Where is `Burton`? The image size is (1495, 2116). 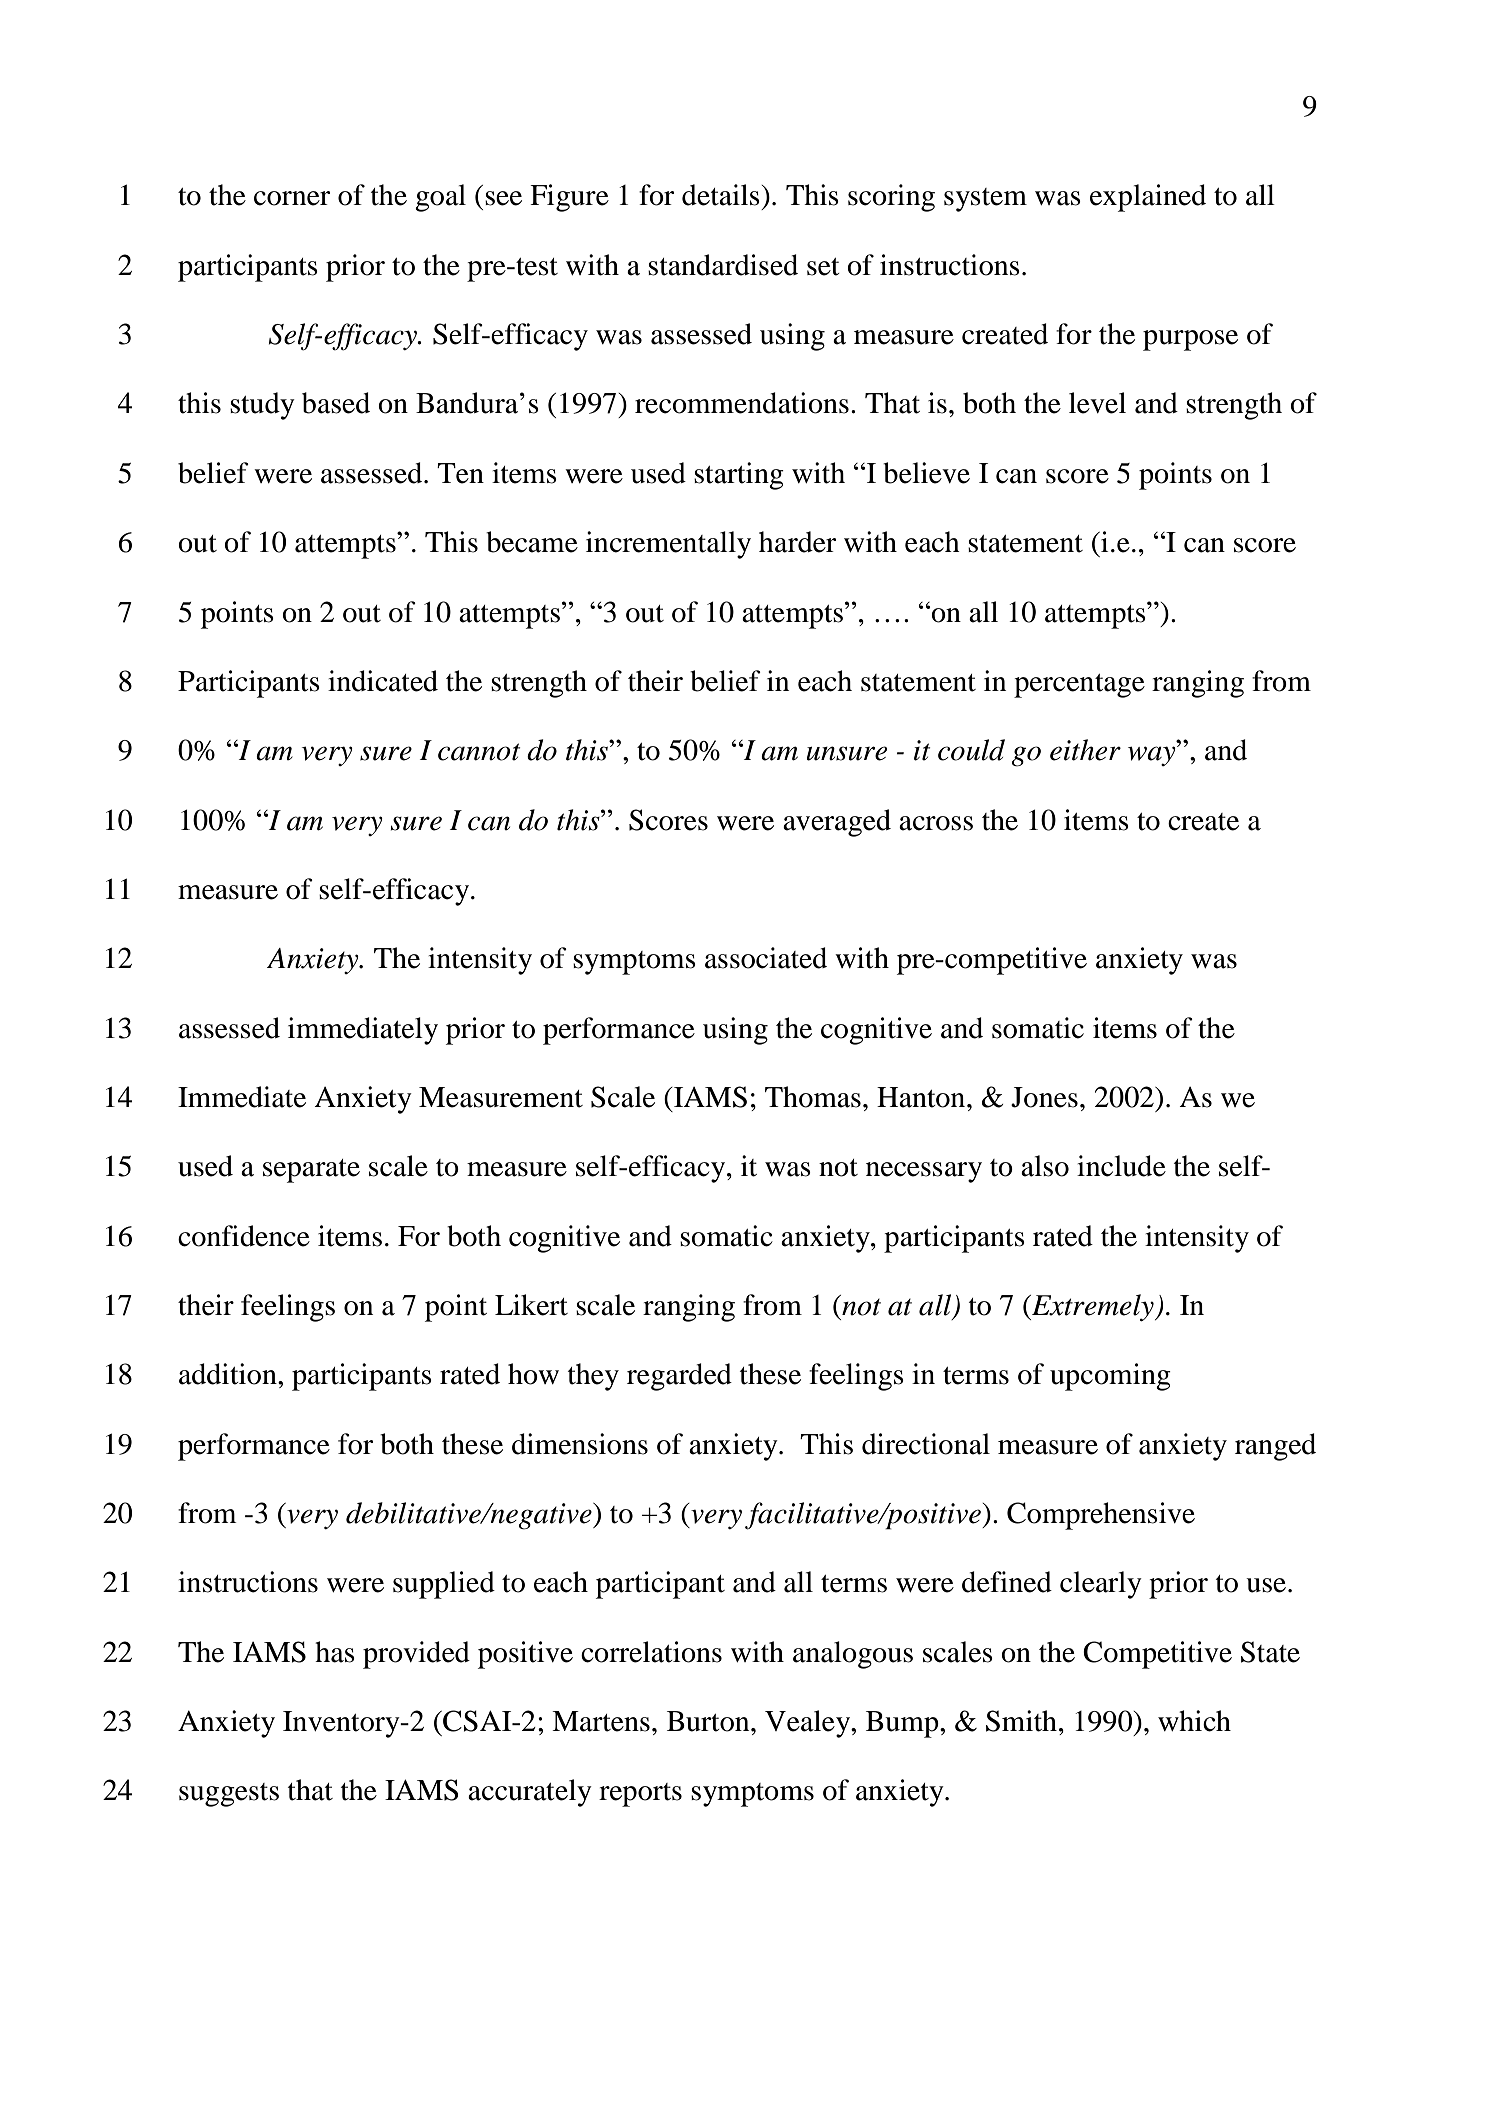
Burton is located at coordinates (709, 1721).
